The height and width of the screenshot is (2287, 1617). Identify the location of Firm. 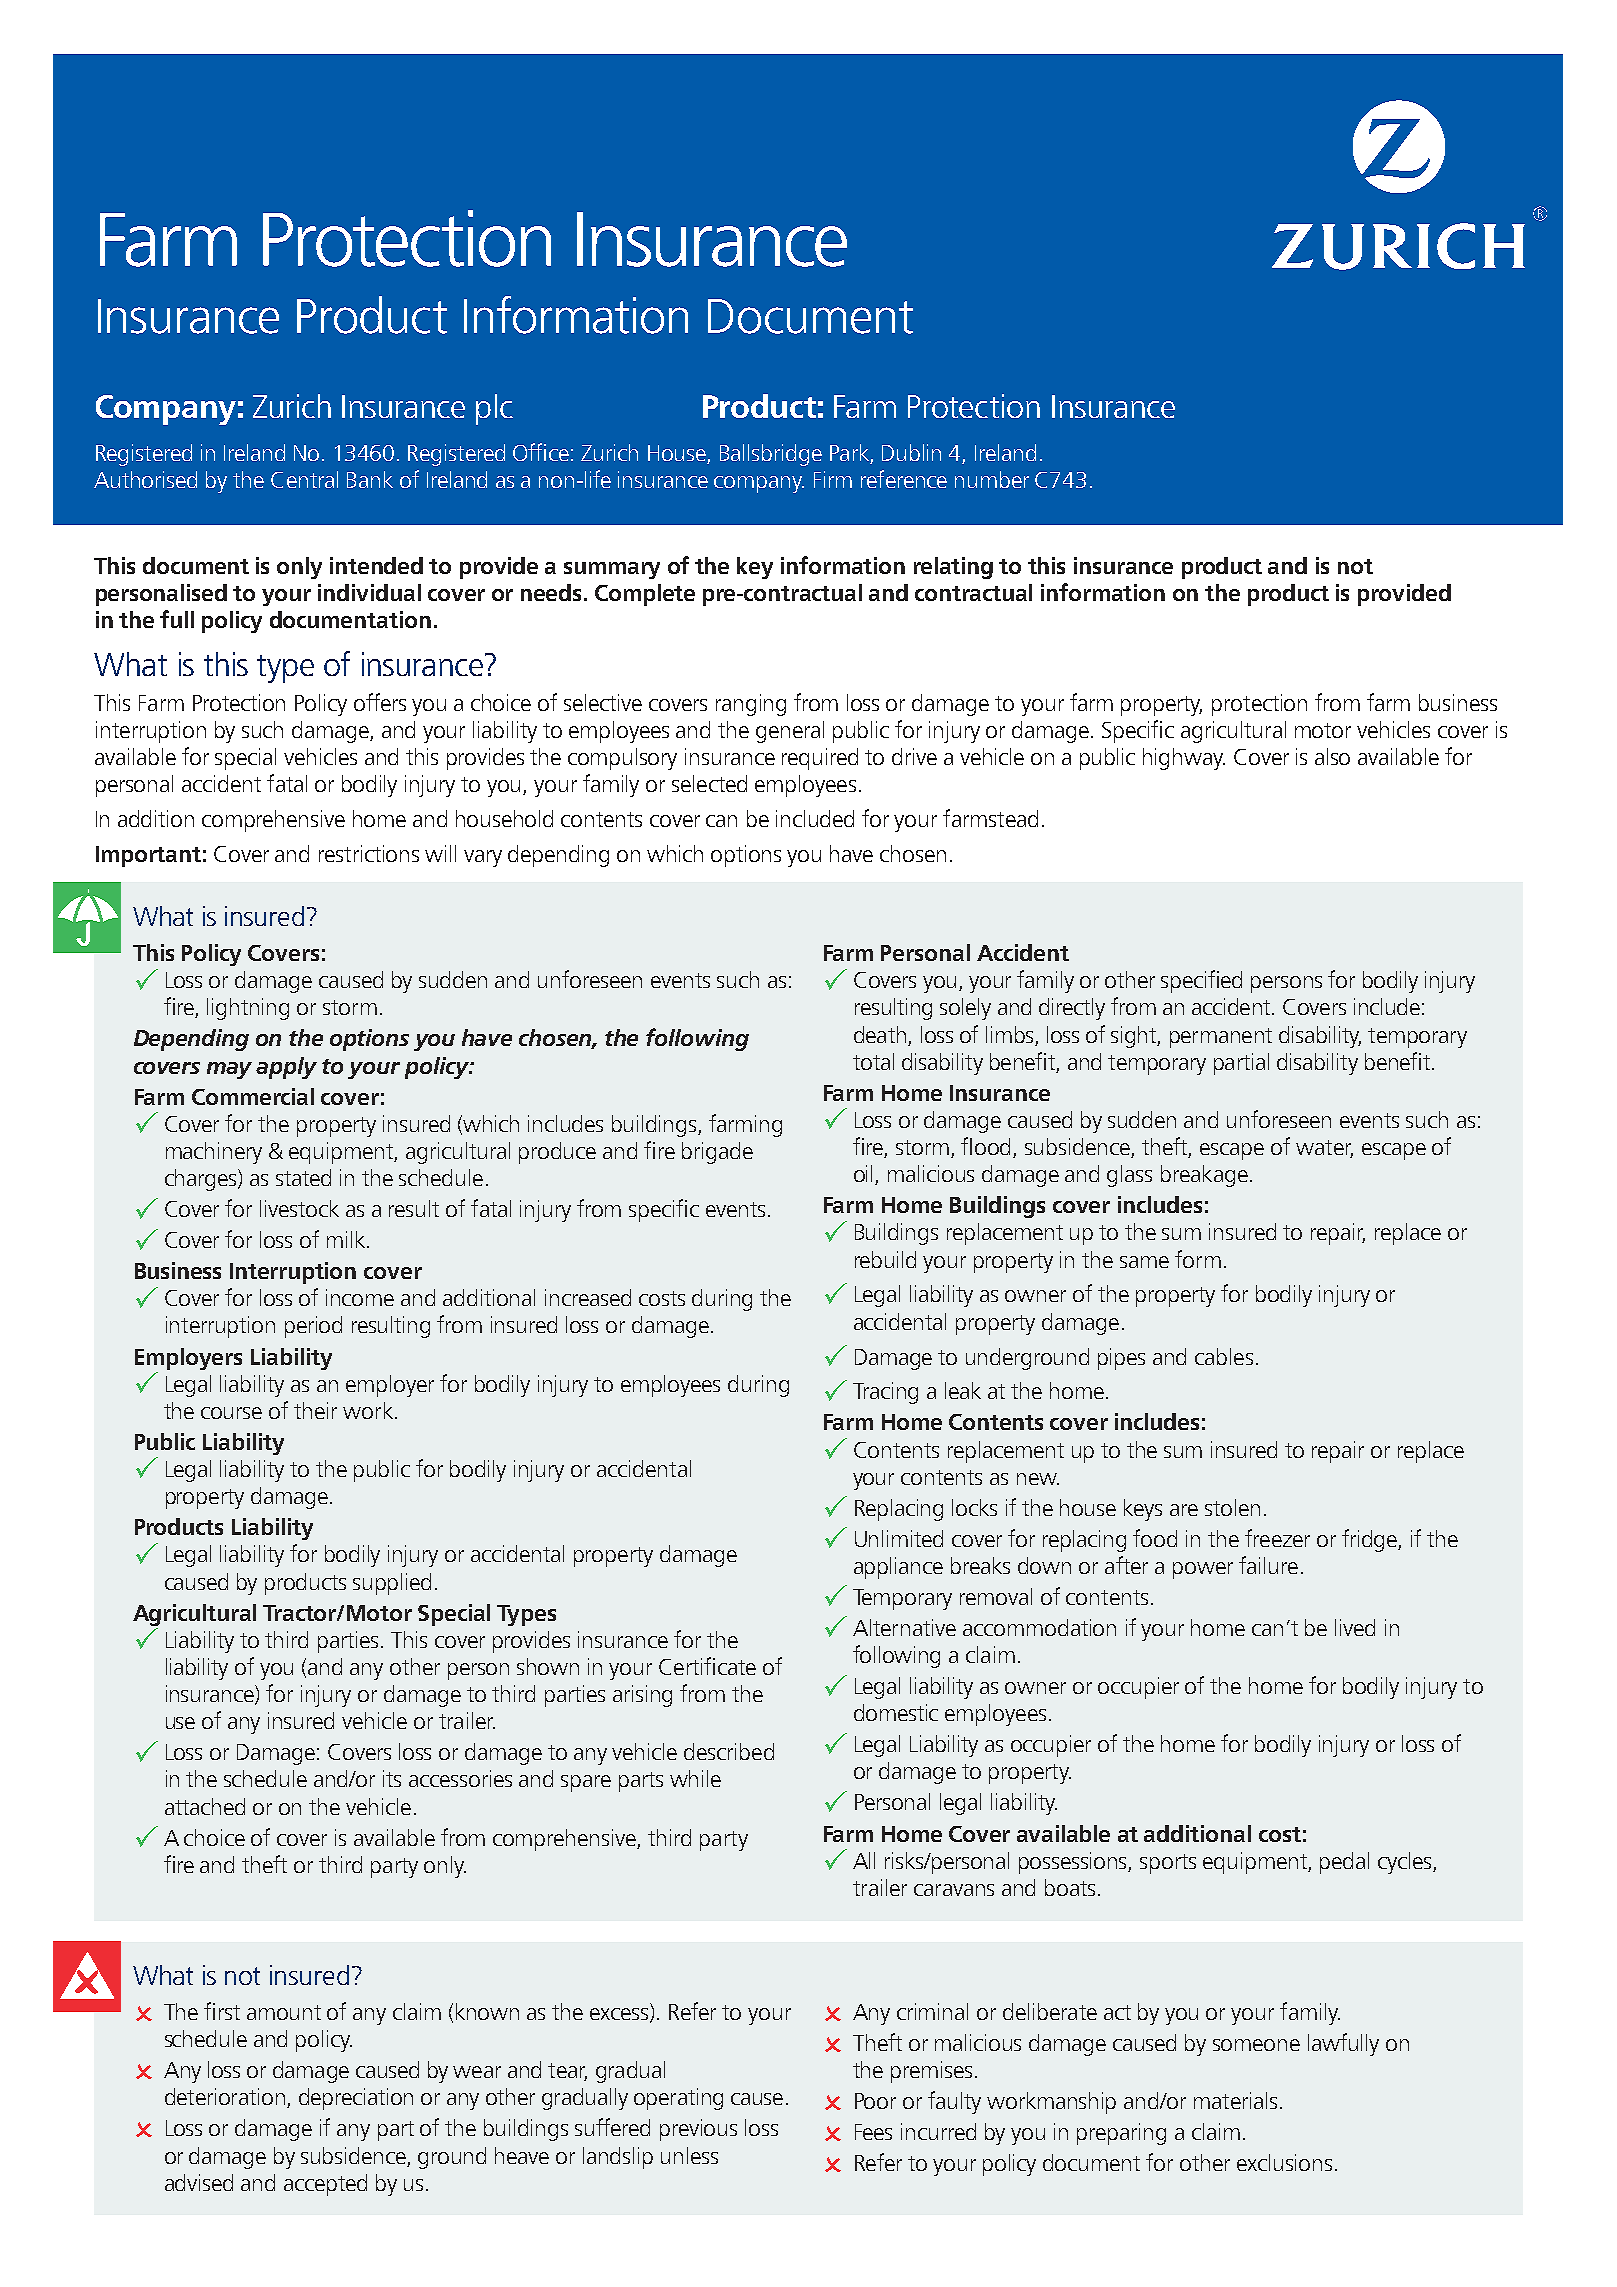
(833, 479).
